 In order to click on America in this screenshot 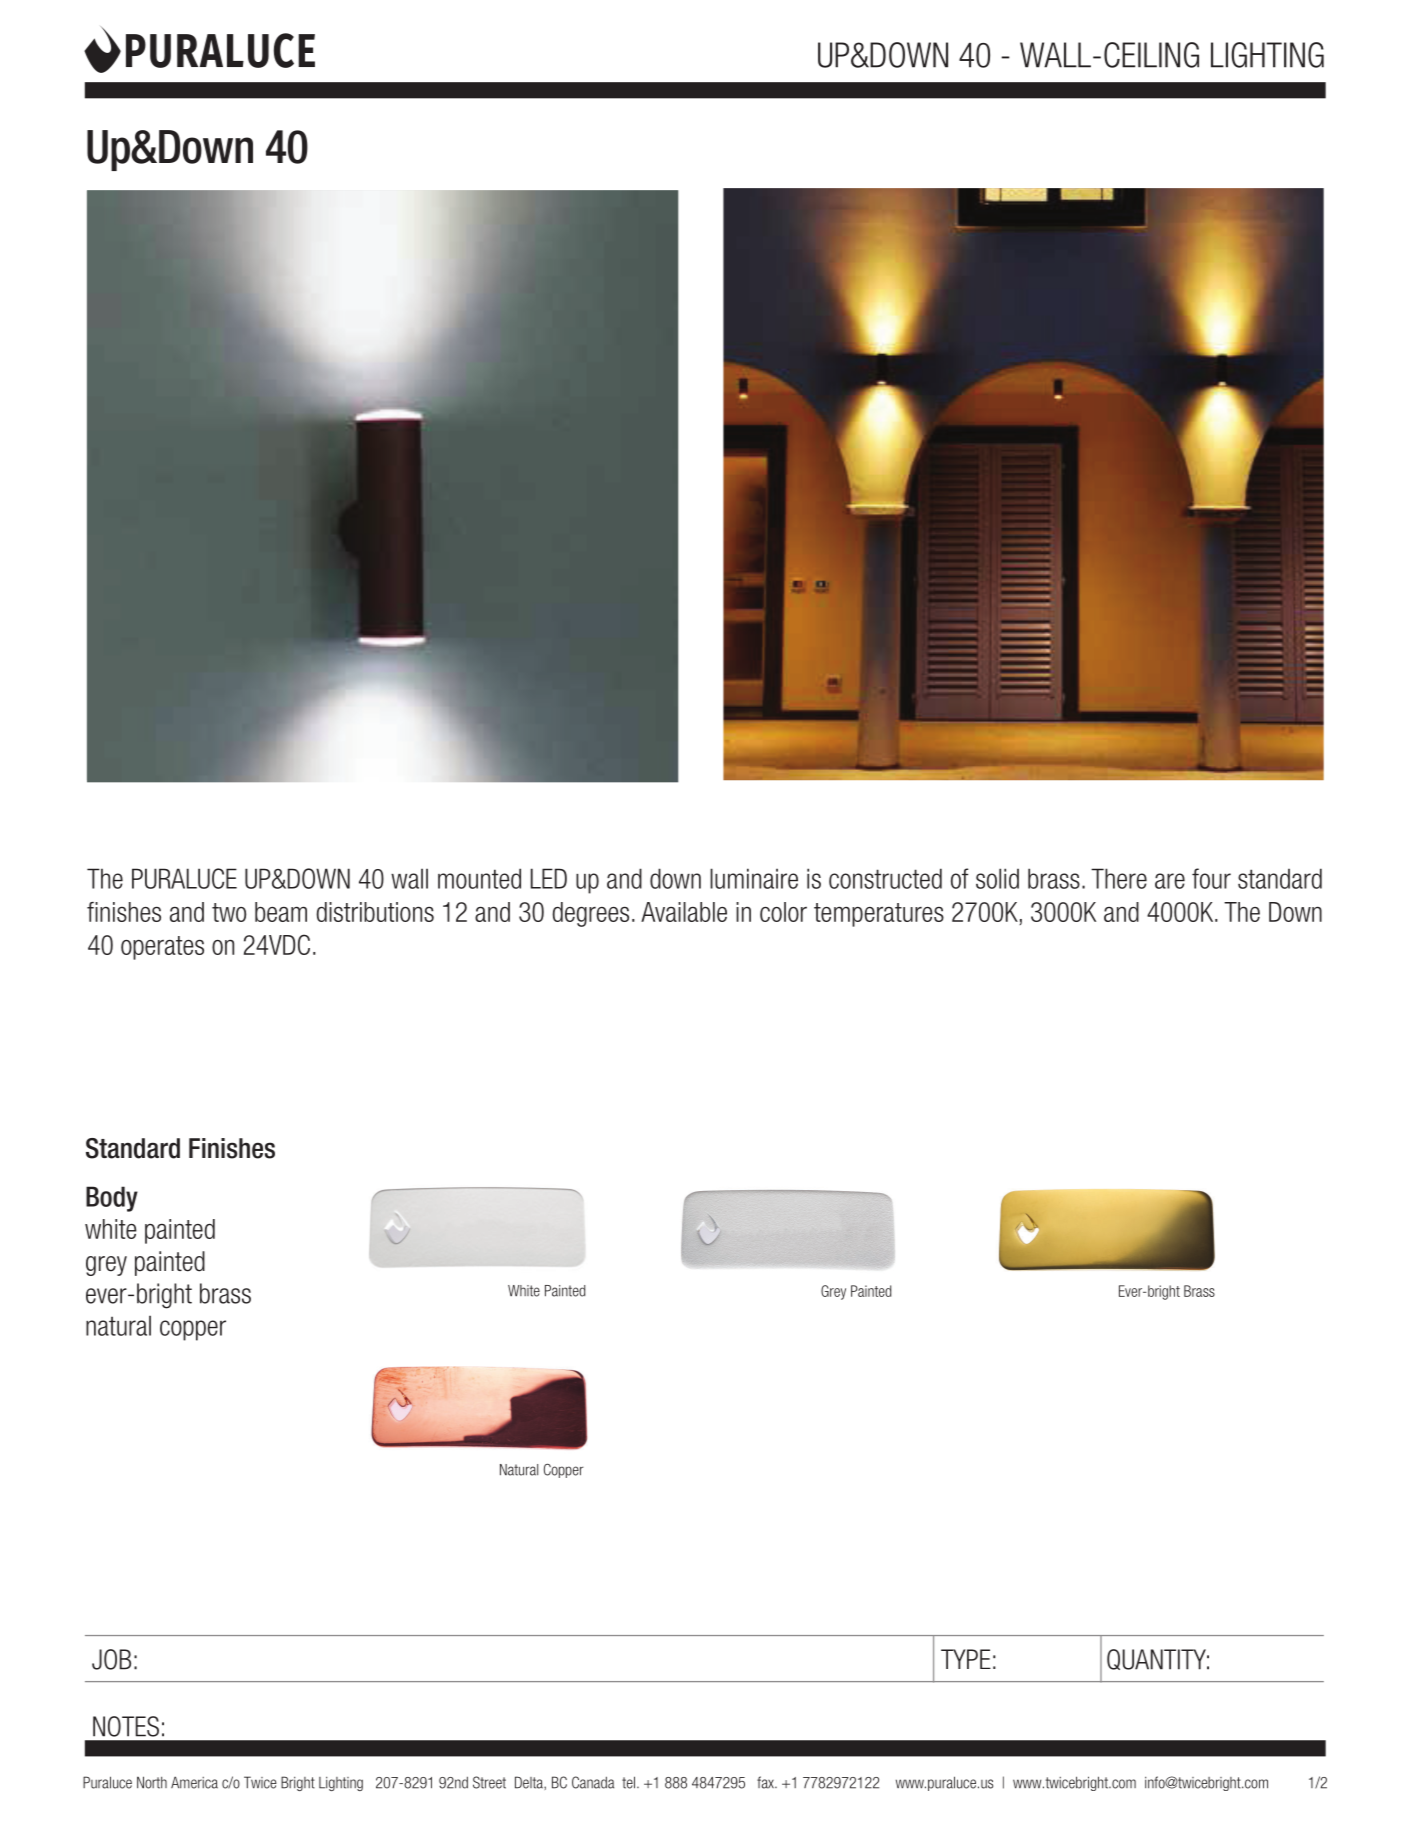, I will do `click(194, 1782)`.
